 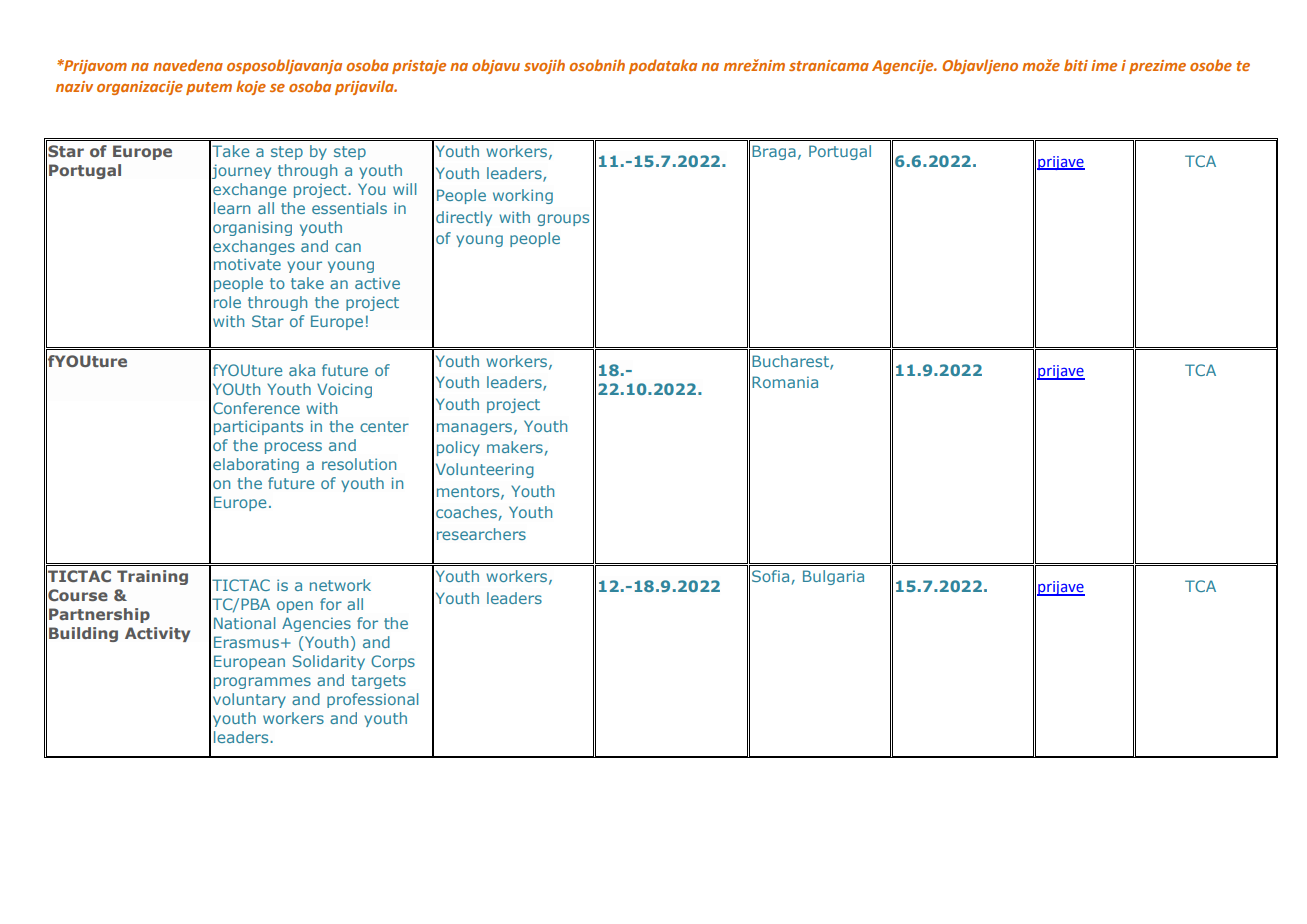 What do you see at coordinates (227, 302) in the screenshot?
I see `role` at bounding box center [227, 302].
